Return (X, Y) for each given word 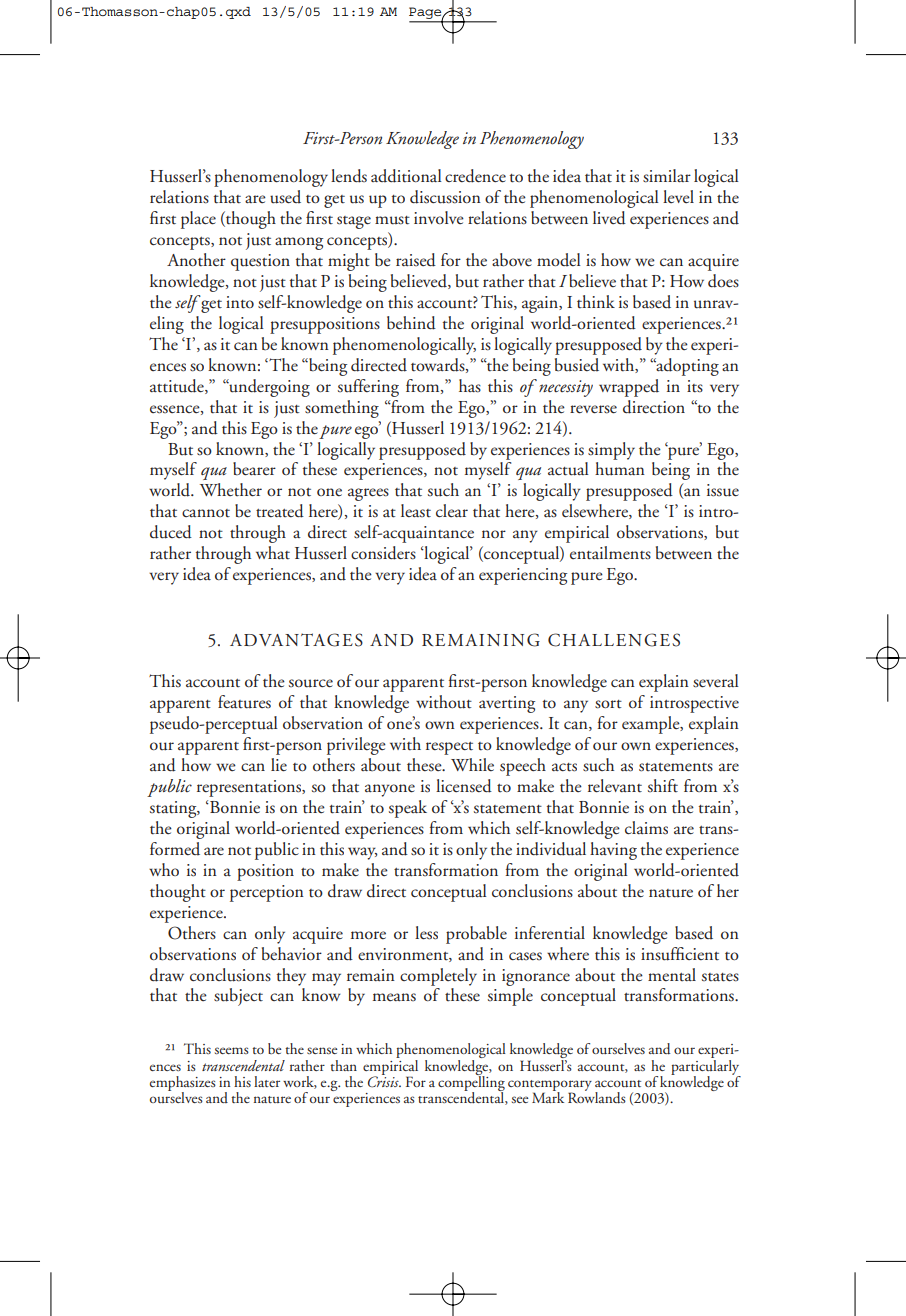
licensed (464, 786)
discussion (445, 197)
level (678, 196)
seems (232, 1050)
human (620, 469)
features (244, 702)
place (198, 220)
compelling (471, 1084)
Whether (231, 490)
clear (452, 510)
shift (663, 786)
